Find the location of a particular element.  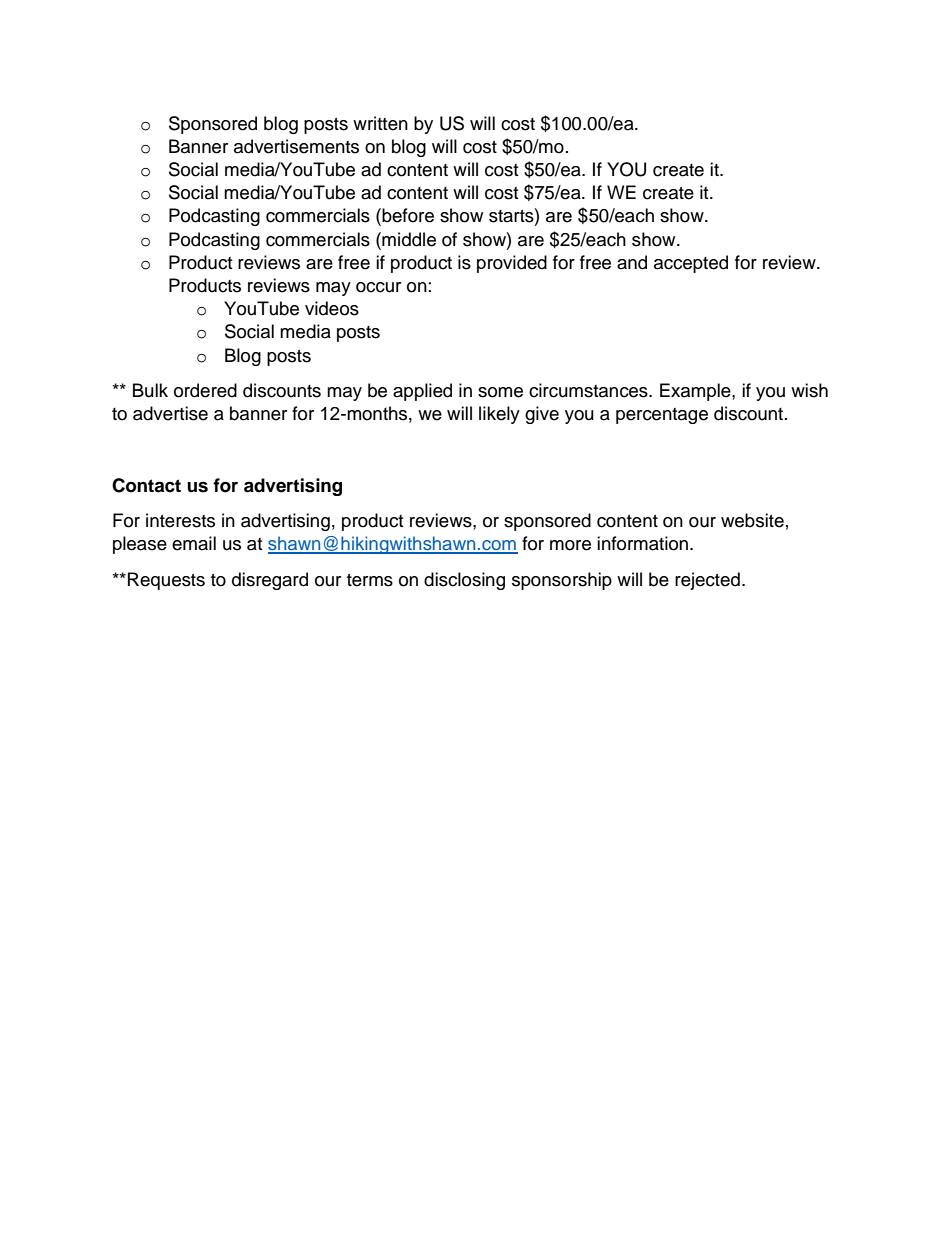

middle is located at coordinates (408, 239).
